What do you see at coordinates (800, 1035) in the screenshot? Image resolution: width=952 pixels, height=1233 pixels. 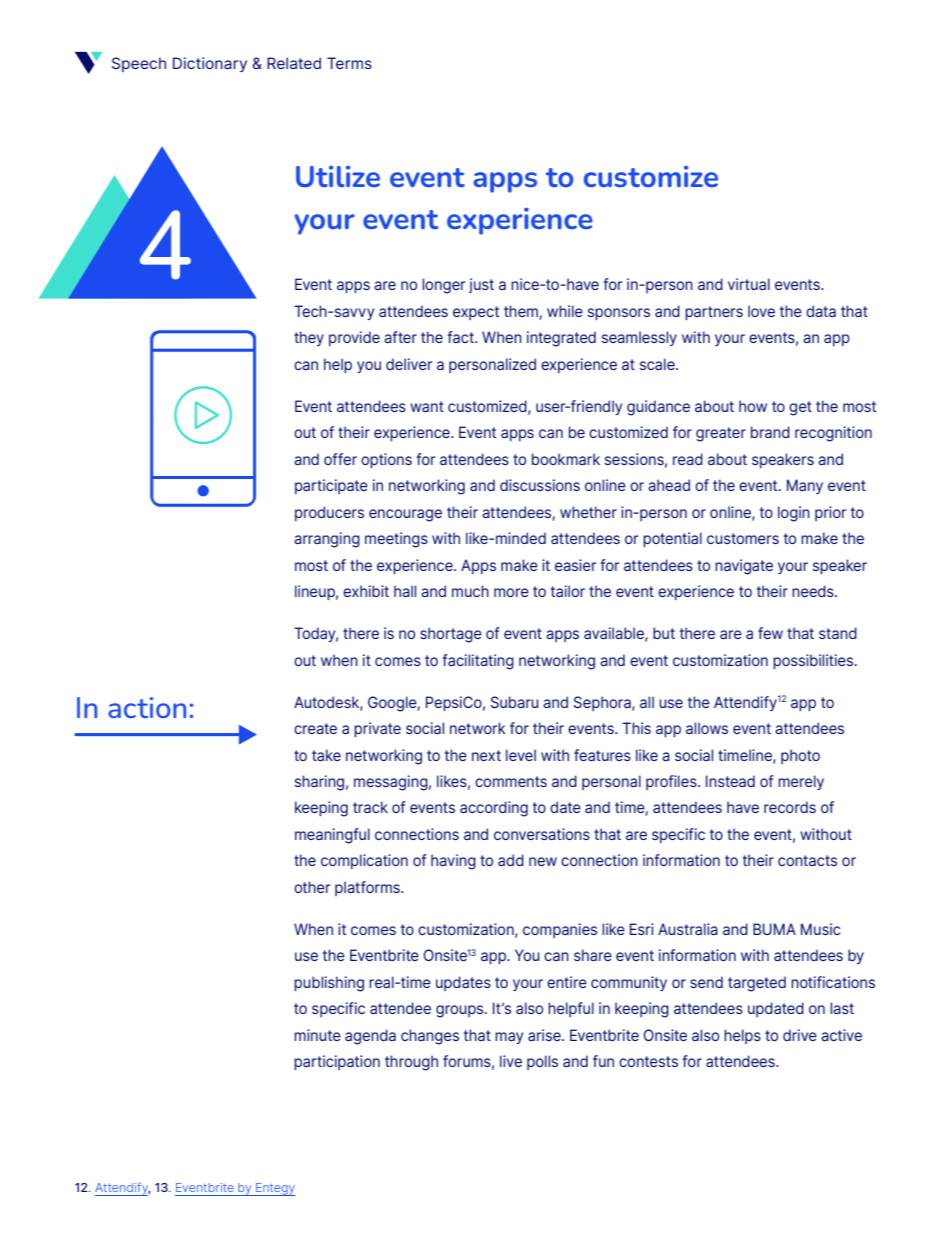 I see `drive` at bounding box center [800, 1035].
